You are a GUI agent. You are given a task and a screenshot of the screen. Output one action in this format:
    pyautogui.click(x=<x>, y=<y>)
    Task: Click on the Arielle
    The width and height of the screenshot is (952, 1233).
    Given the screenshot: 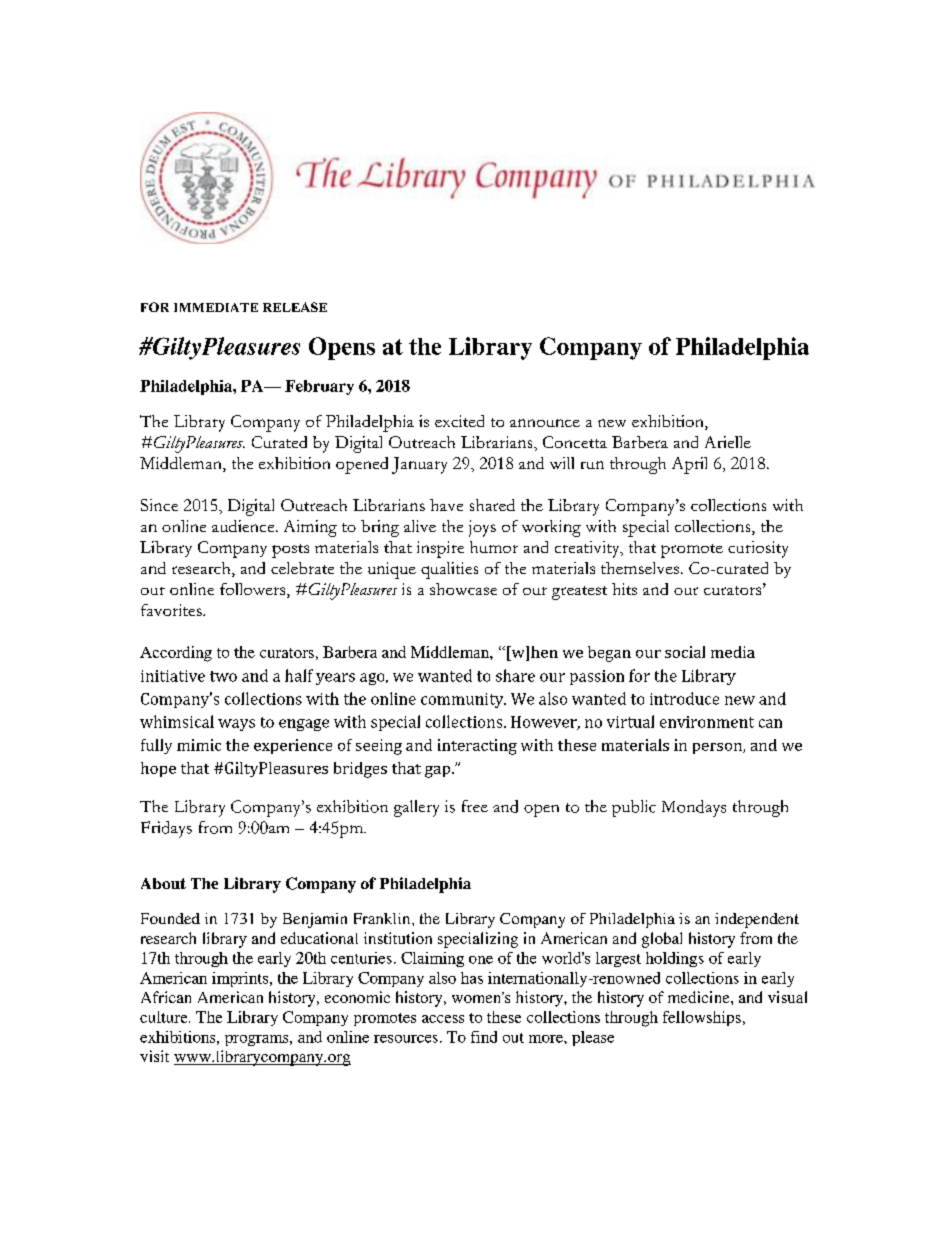 What is the action you would take?
    pyautogui.click(x=728, y=442)
